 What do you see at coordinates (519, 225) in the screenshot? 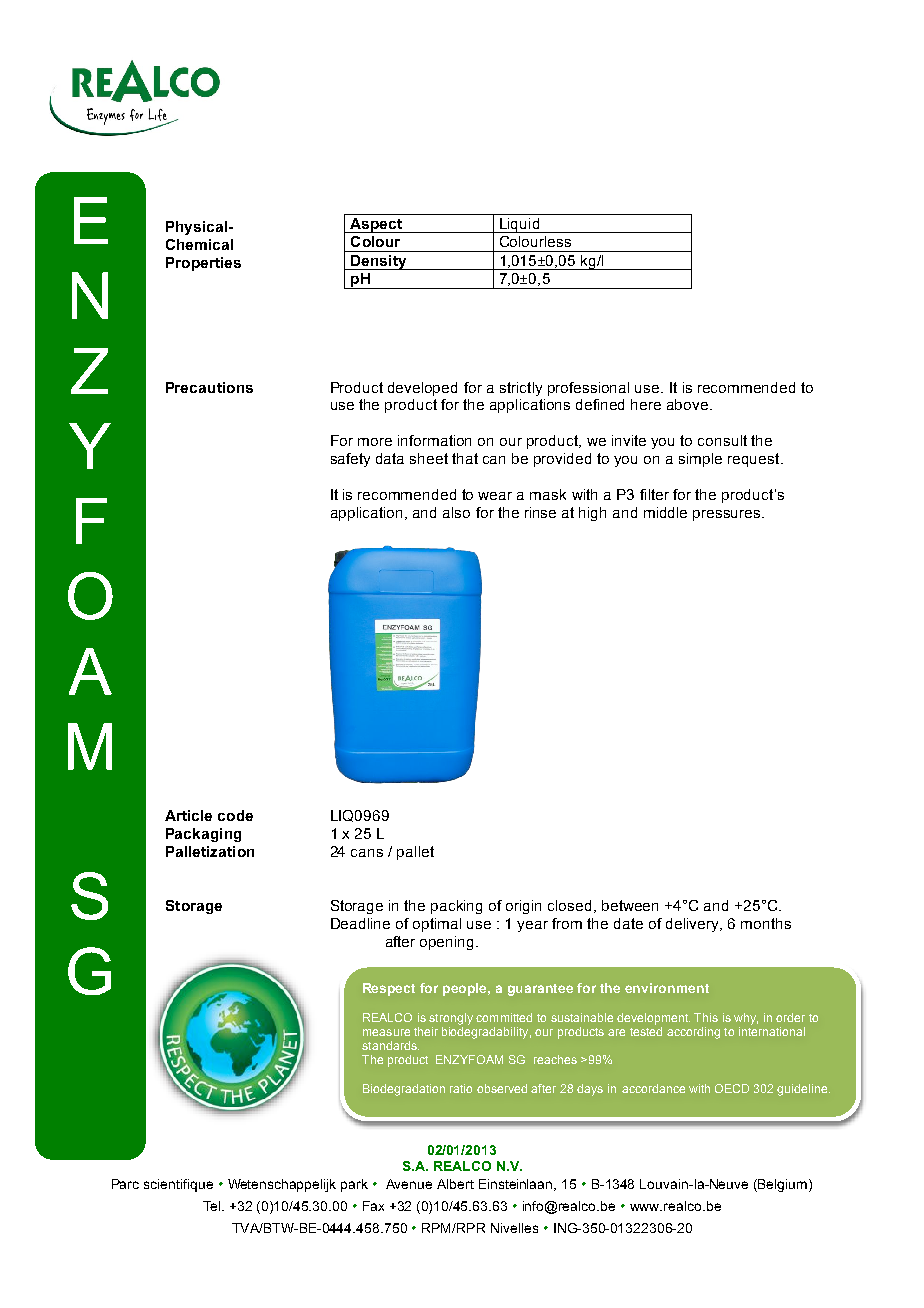
I see `Liquid` at bounding box center [519, 225].
